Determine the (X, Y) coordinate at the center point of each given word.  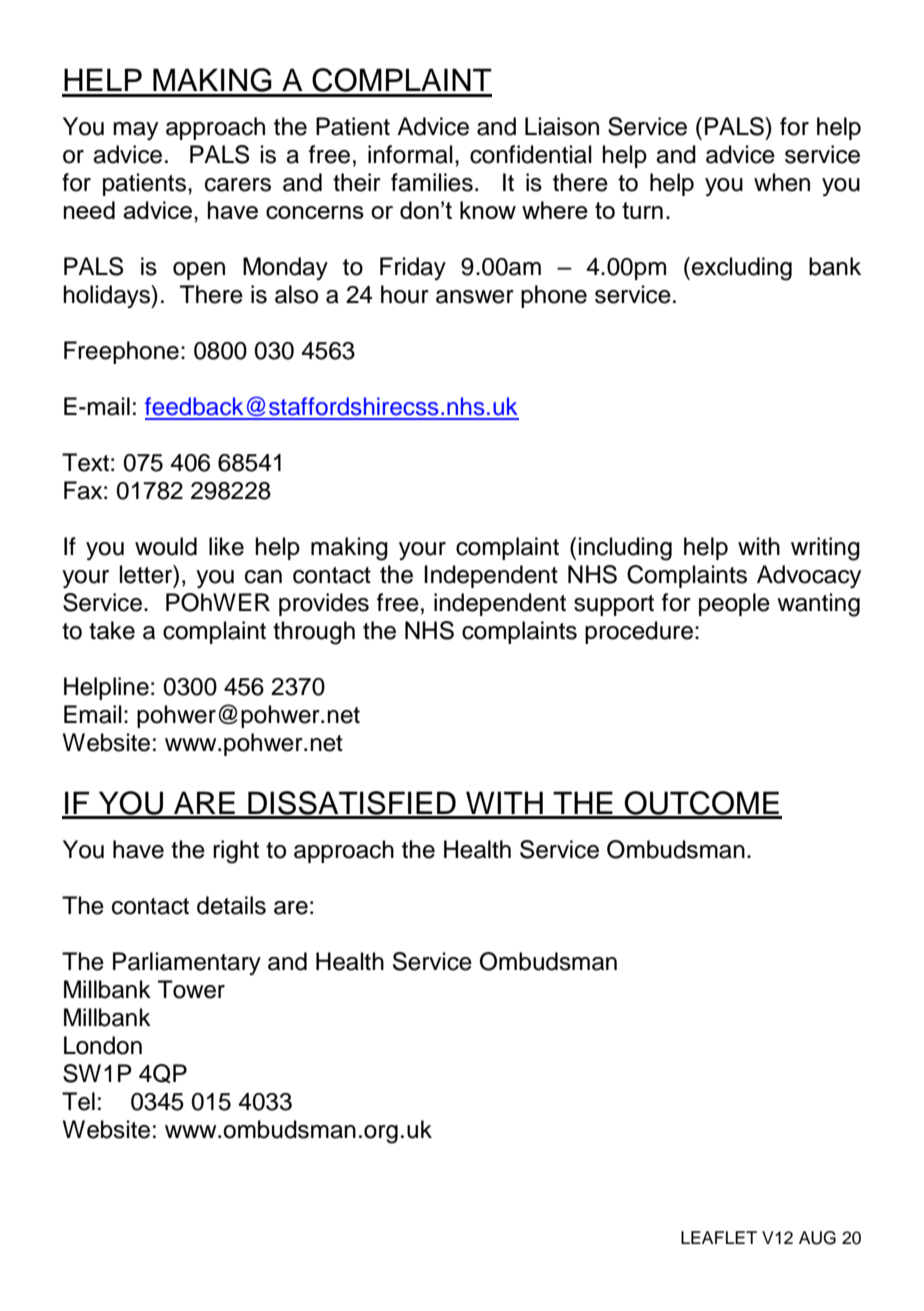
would (166, 546)
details (231, 905)
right (236, 852)
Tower (191, 989)
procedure (639, 632)
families (432, 182)
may (135, 131)
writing (825, 549)
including (625, 549)
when (782, 182)
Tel (78, 1101)
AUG (817, 1238)
